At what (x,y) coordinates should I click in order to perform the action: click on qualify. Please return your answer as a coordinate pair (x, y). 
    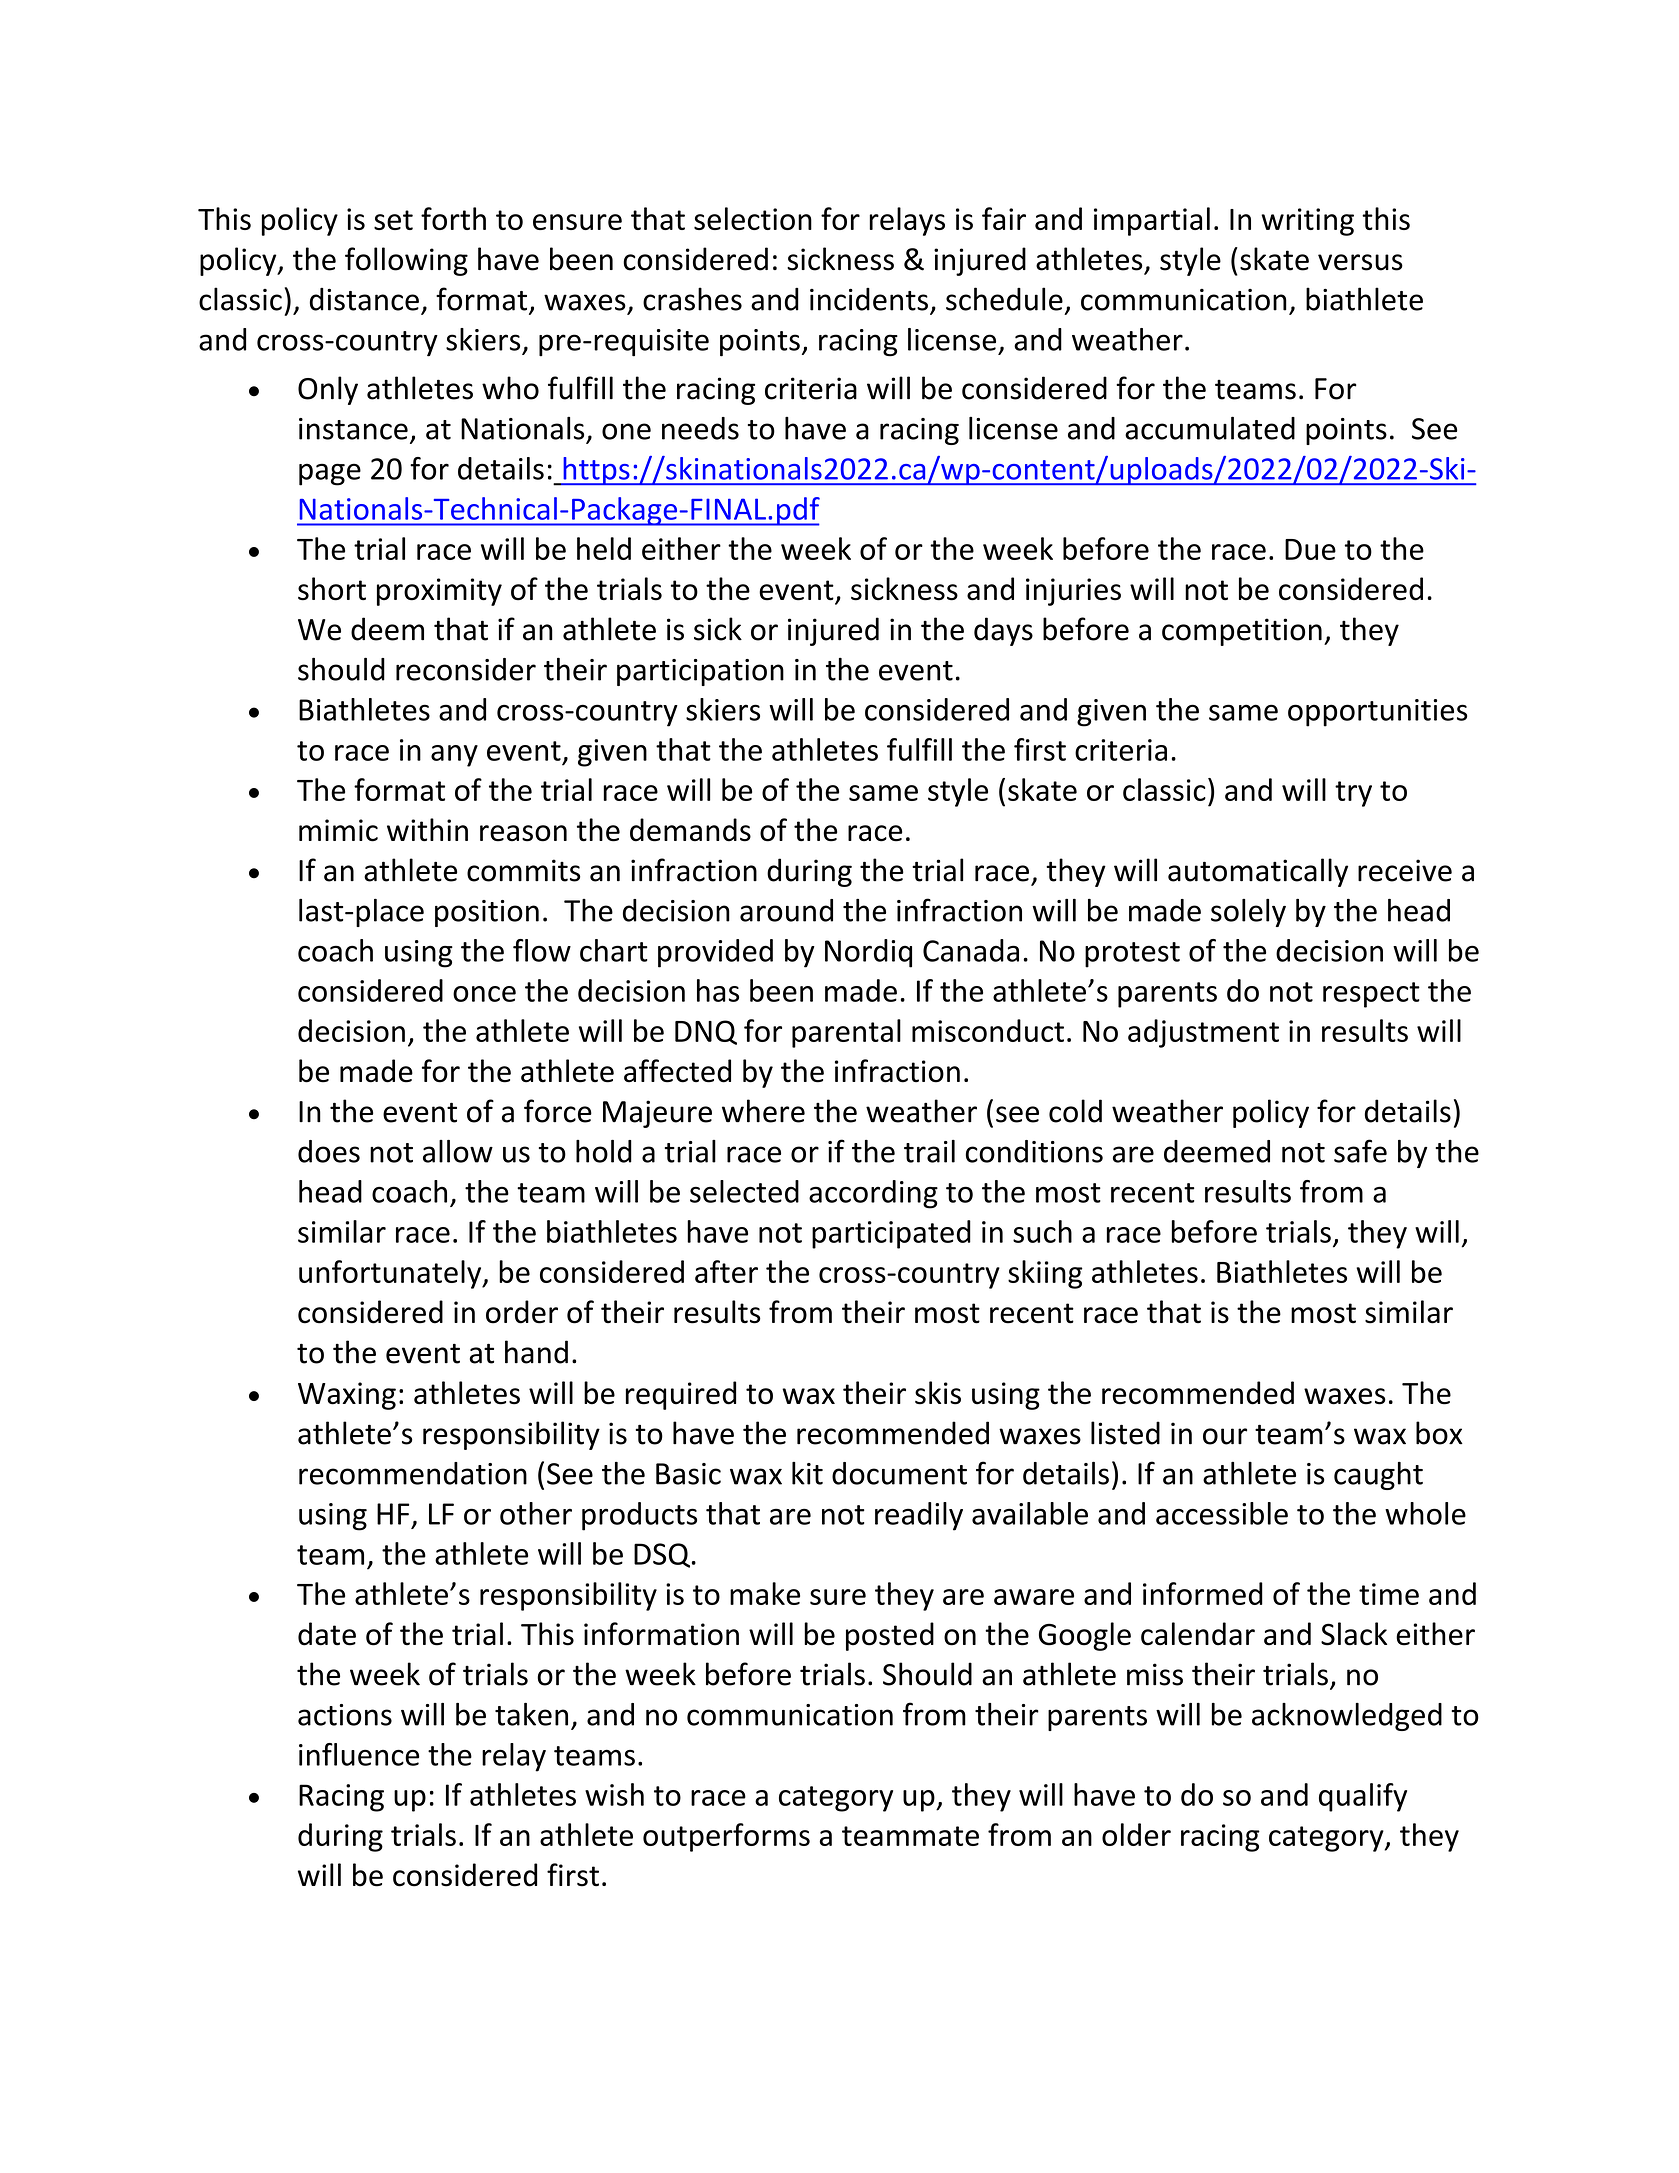
    Looking at the image, I should click on (1363, 1797).
